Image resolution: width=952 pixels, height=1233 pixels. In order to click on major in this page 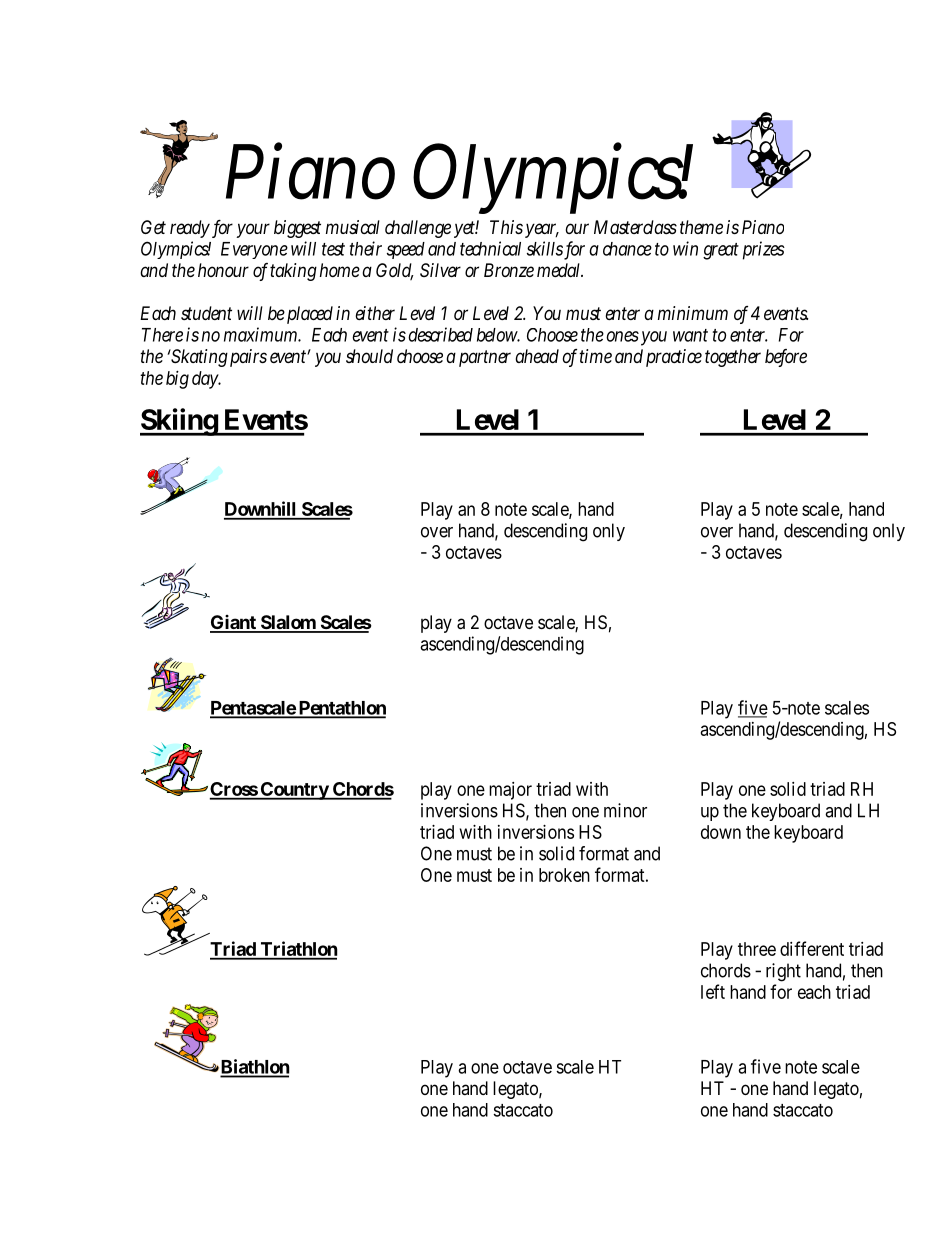, I will do `click(510, 791)`.
